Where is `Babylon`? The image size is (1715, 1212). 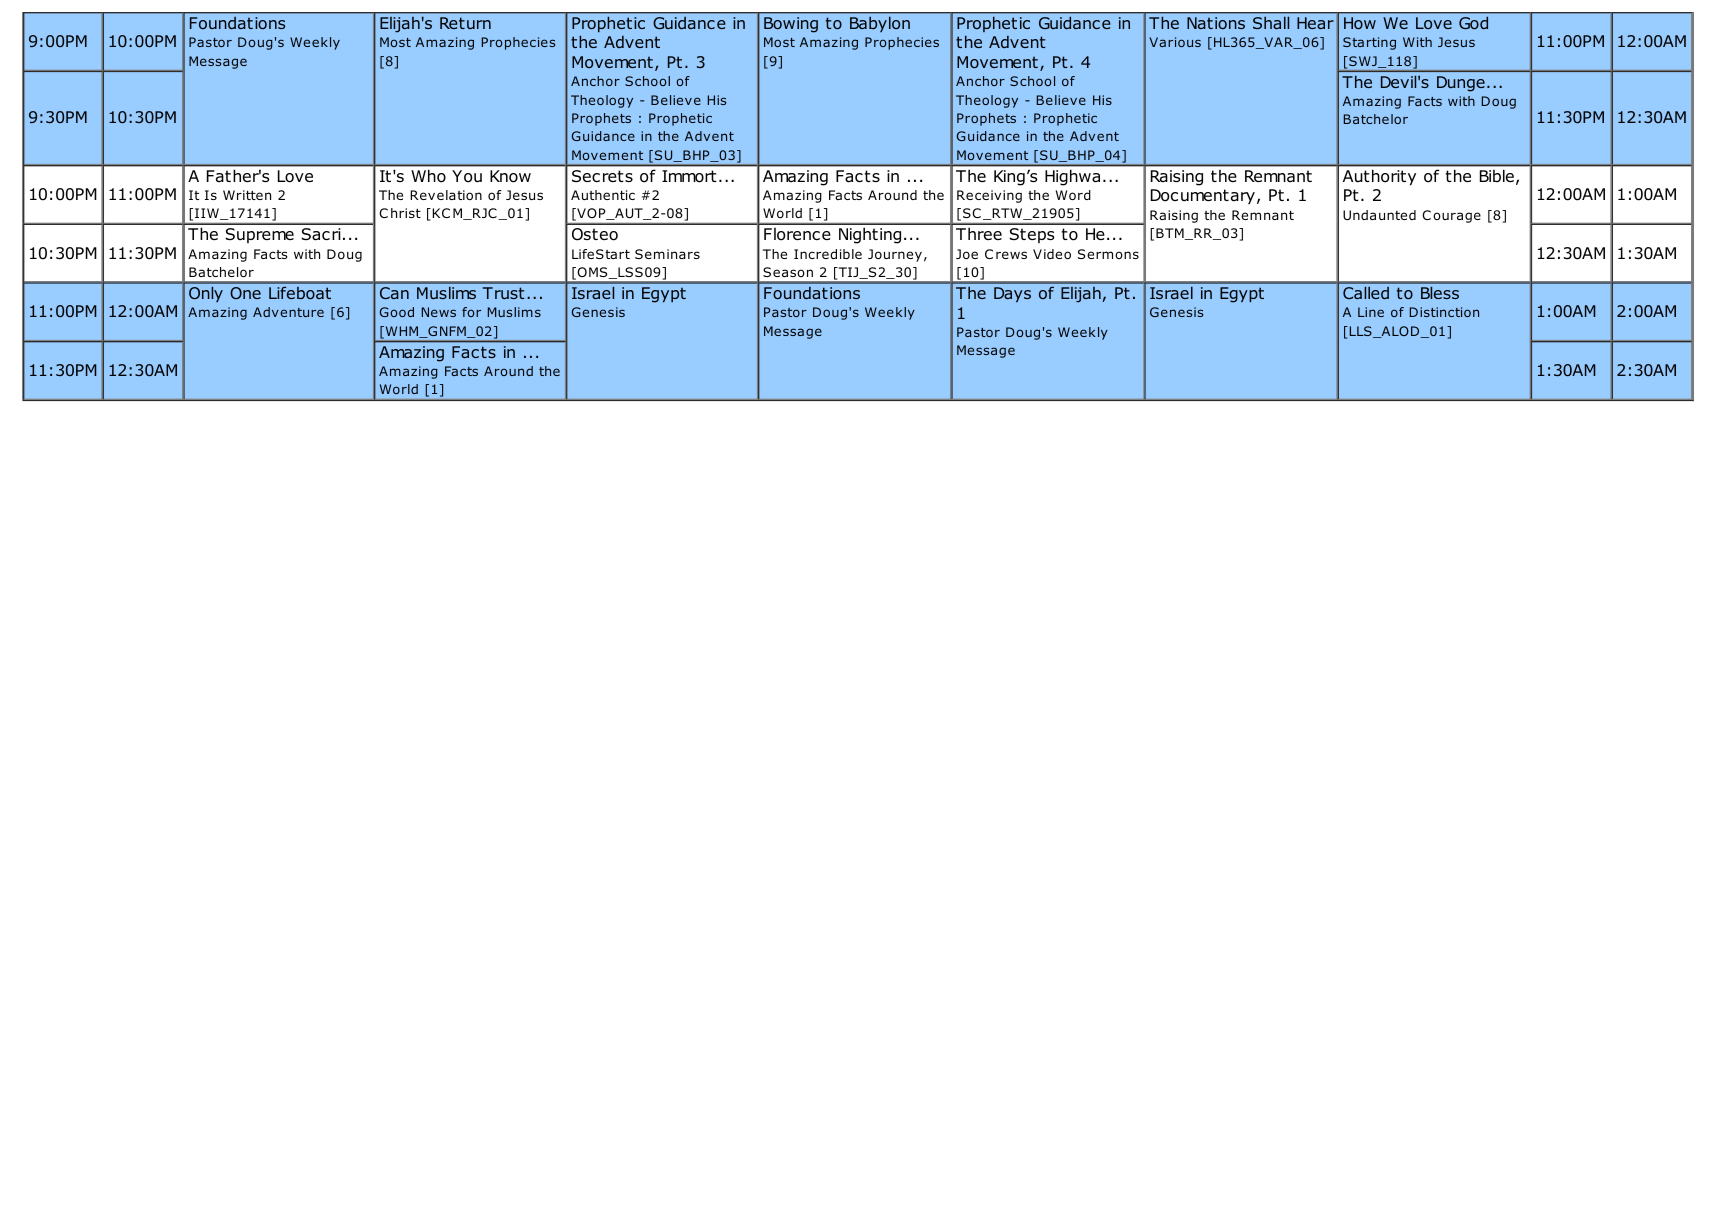
Babylon is located at coordinates (880, 24).
